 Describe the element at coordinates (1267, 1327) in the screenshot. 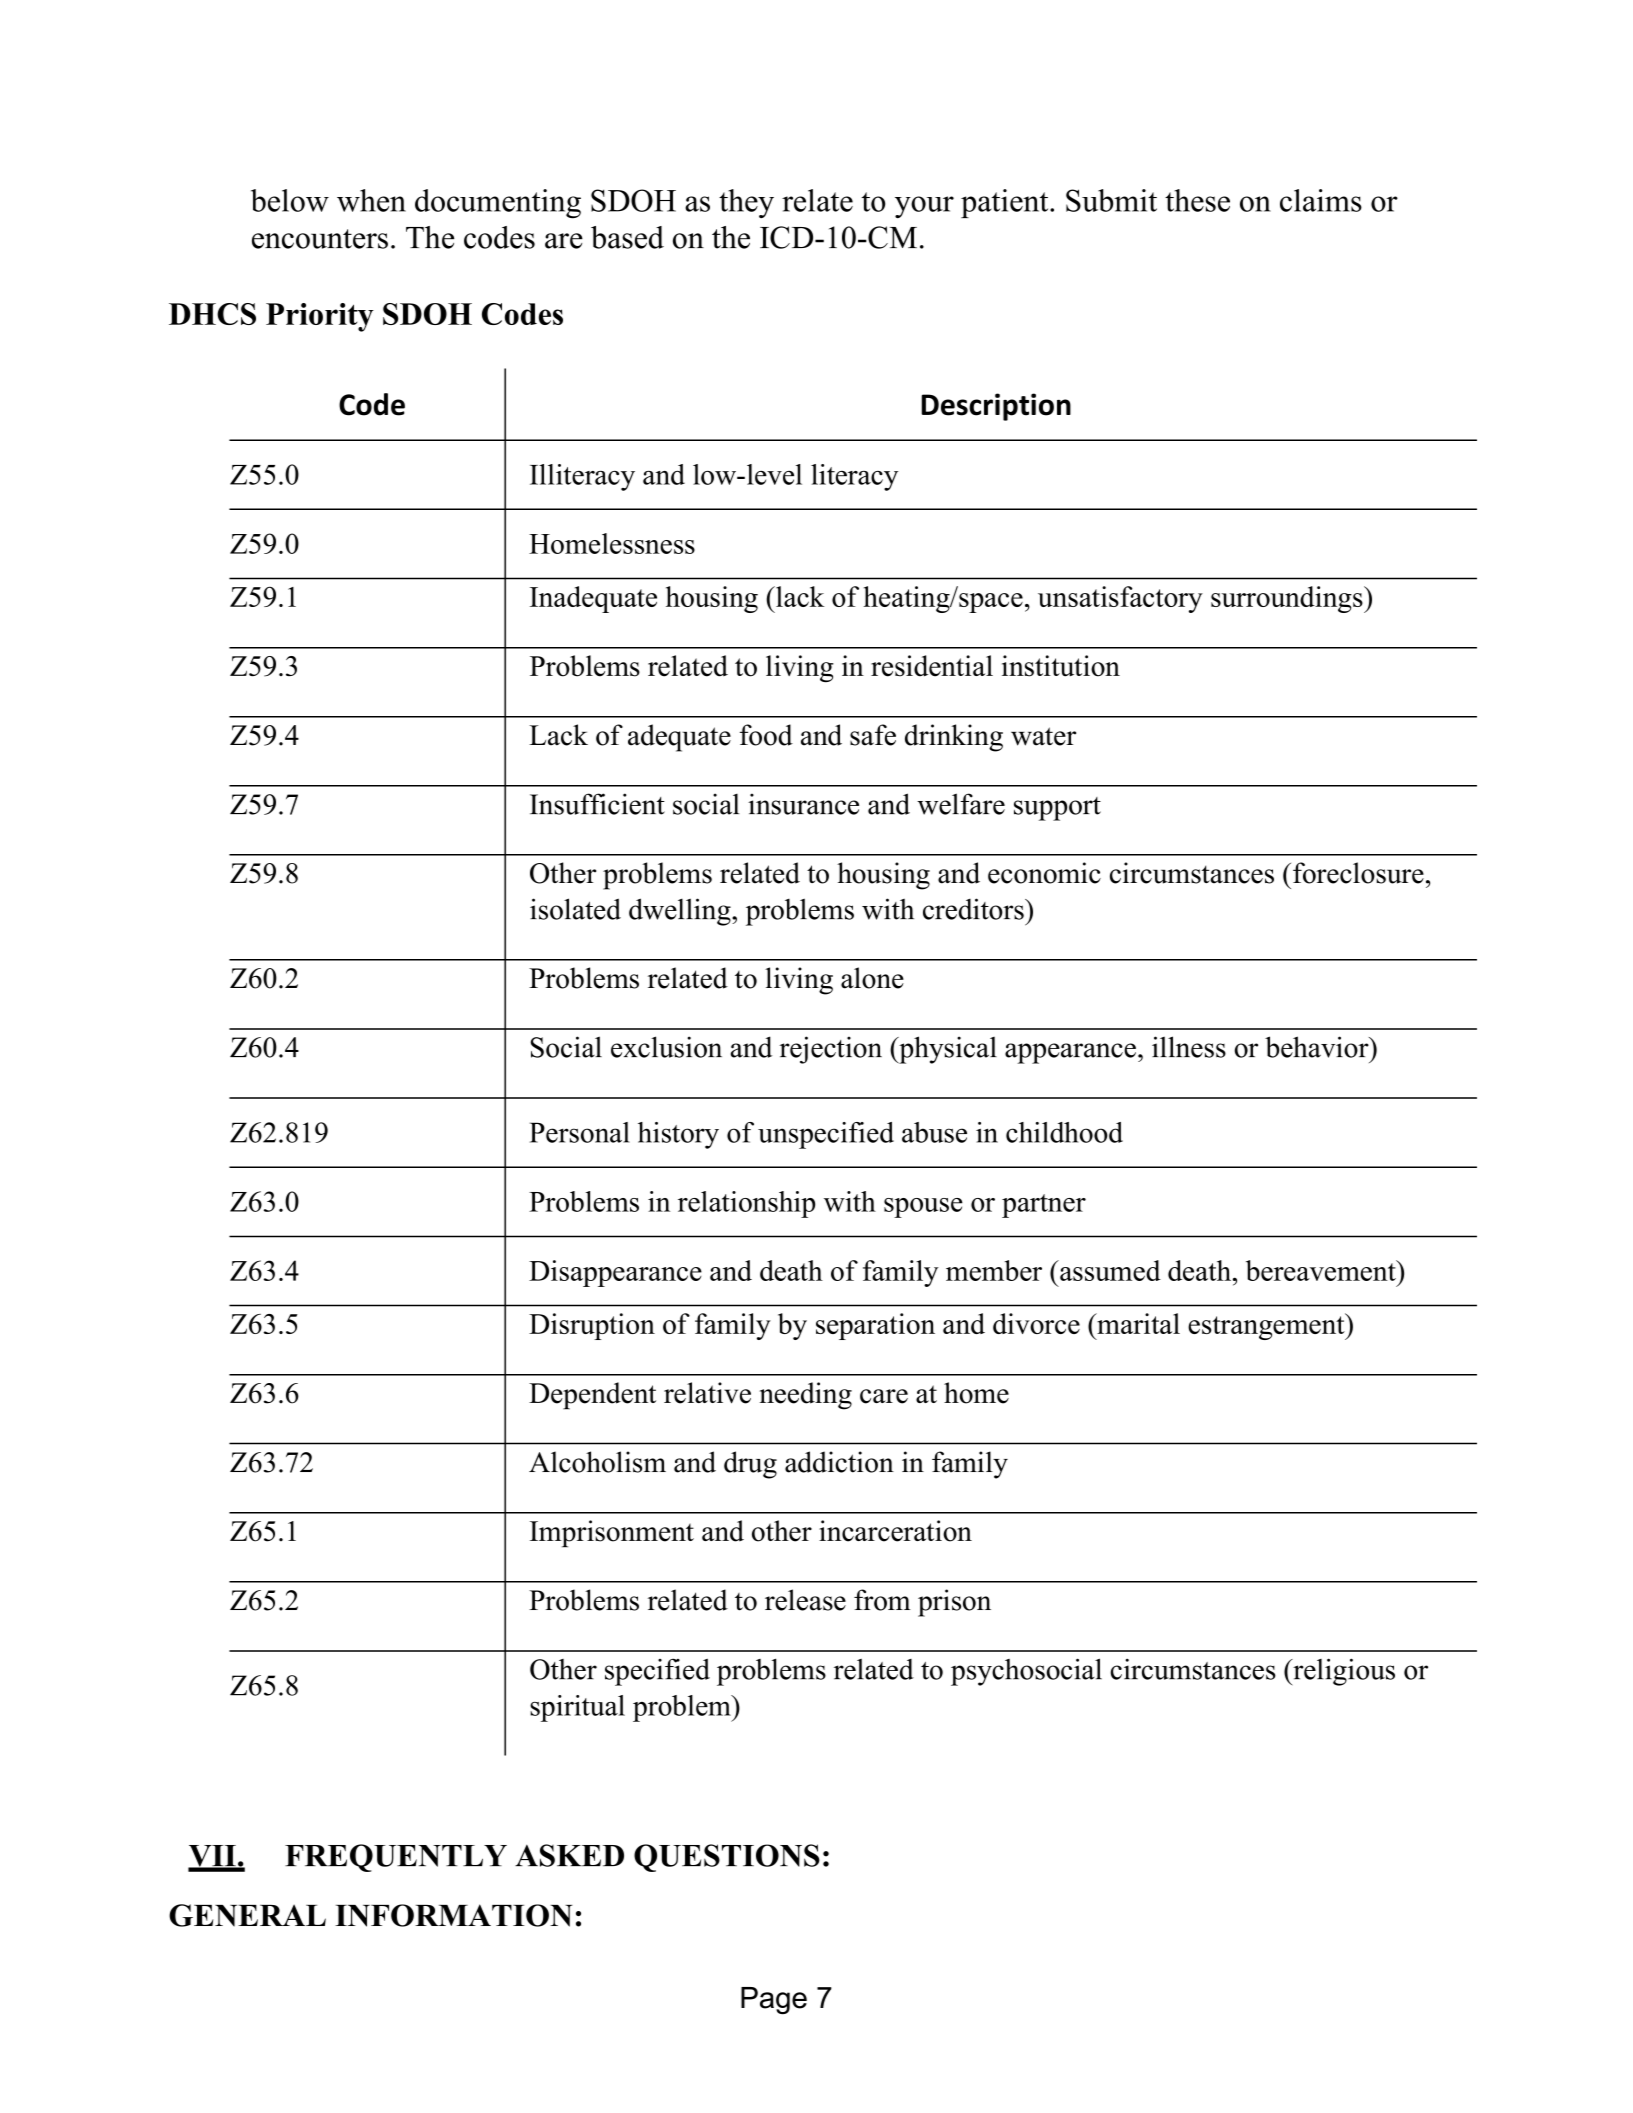

I see `estrangement` at that location.
